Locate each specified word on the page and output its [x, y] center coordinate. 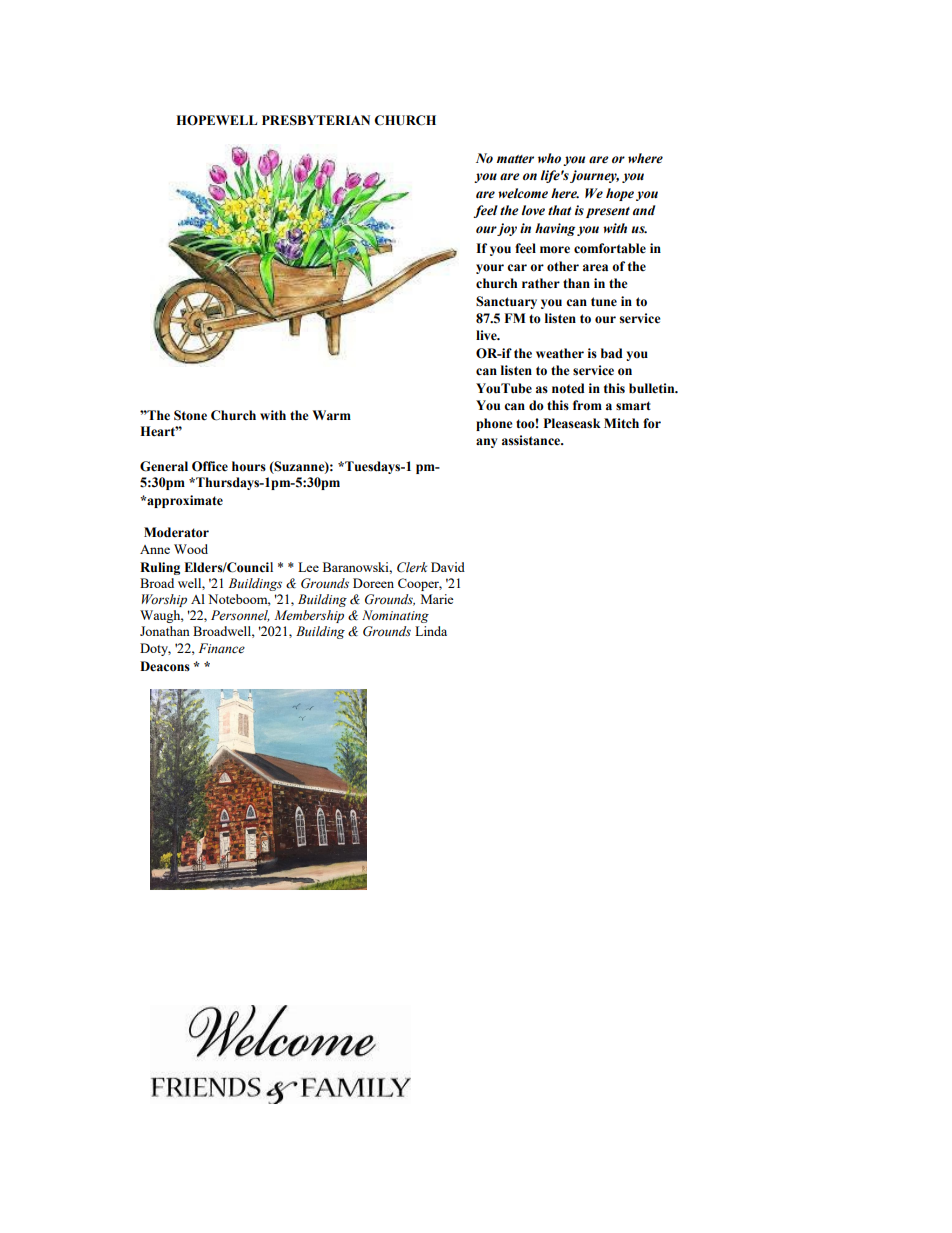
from [587, 405]
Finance [222, 648]
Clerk [412, 567]
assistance [532, 440]
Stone [190, 415]
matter [515, 159]
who [549, 158]
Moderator [176, 532]
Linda [431, 631]
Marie [437, 599]
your [490, 269]
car [517, 268]
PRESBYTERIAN [316, 120]
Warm [331, 415]
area [595, 268]
